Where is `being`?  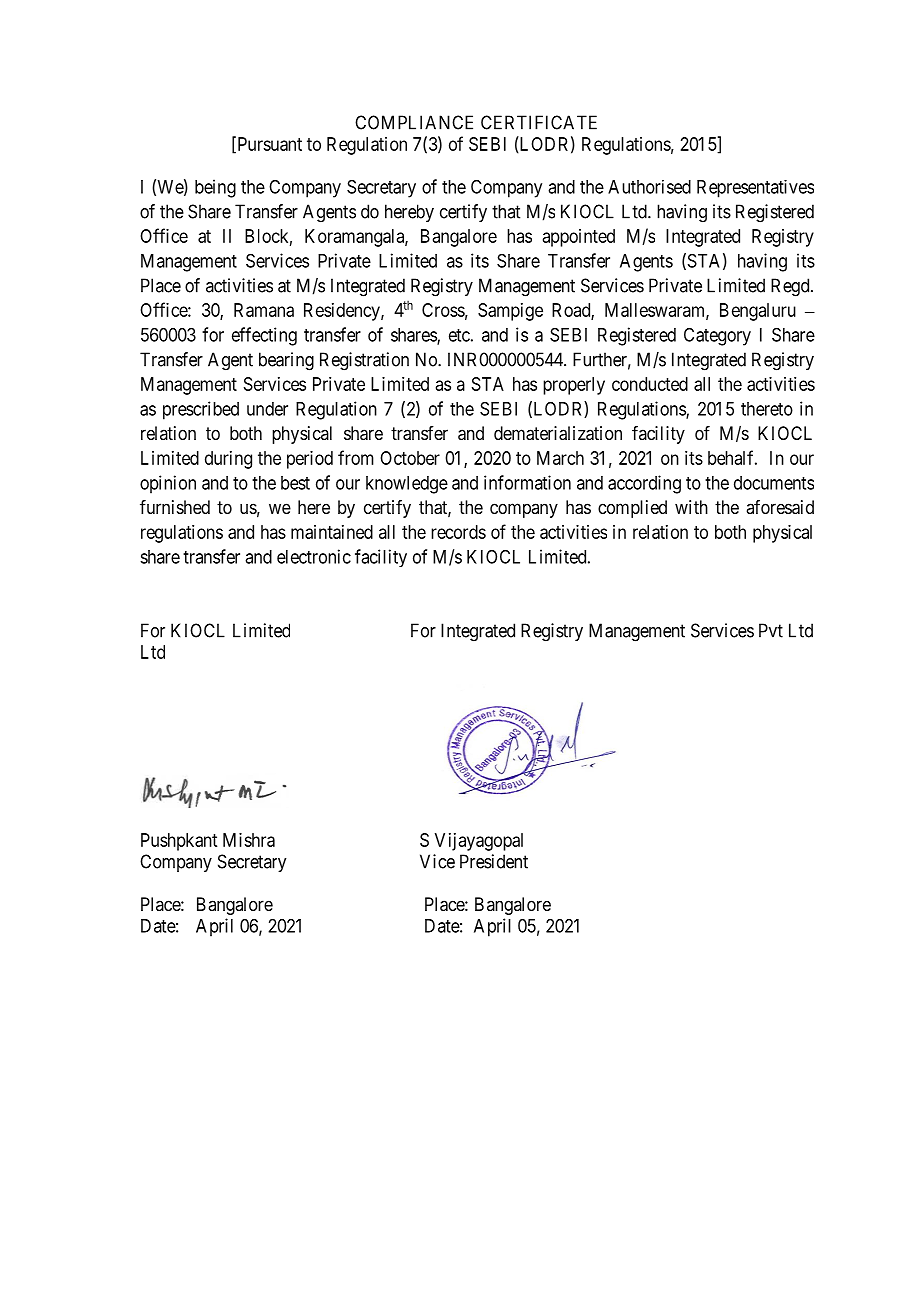
being is located at coordinates (215, 188).
